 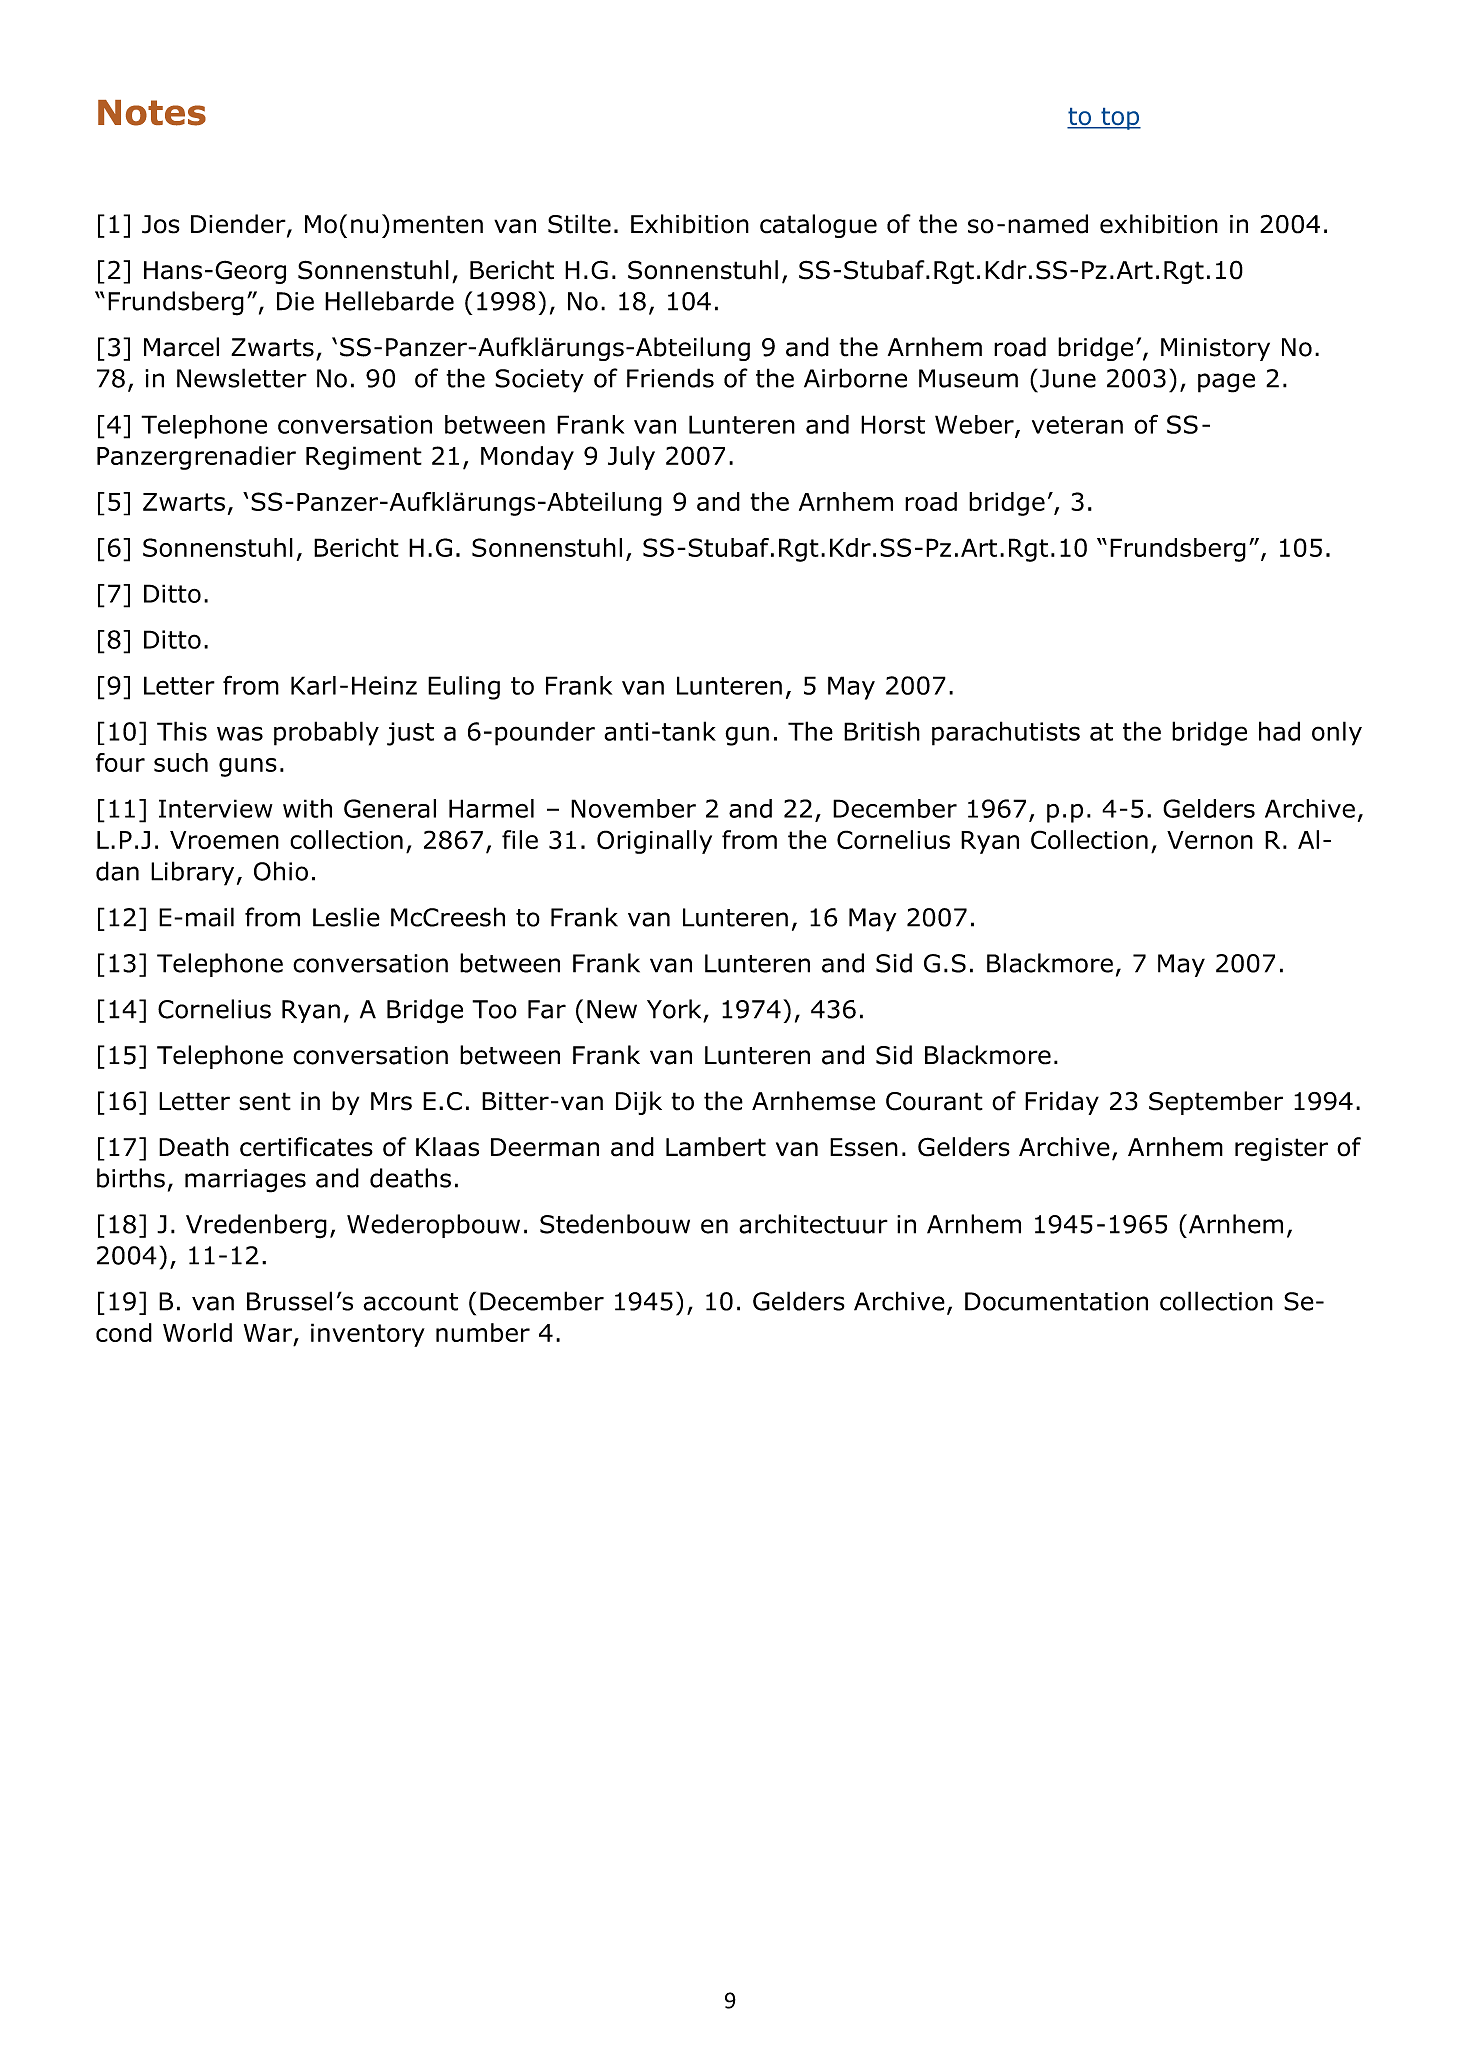 What do you see at coordinates (152, 113) in the screenshot?
I see `Notes` at bounding box center [152, 113].
